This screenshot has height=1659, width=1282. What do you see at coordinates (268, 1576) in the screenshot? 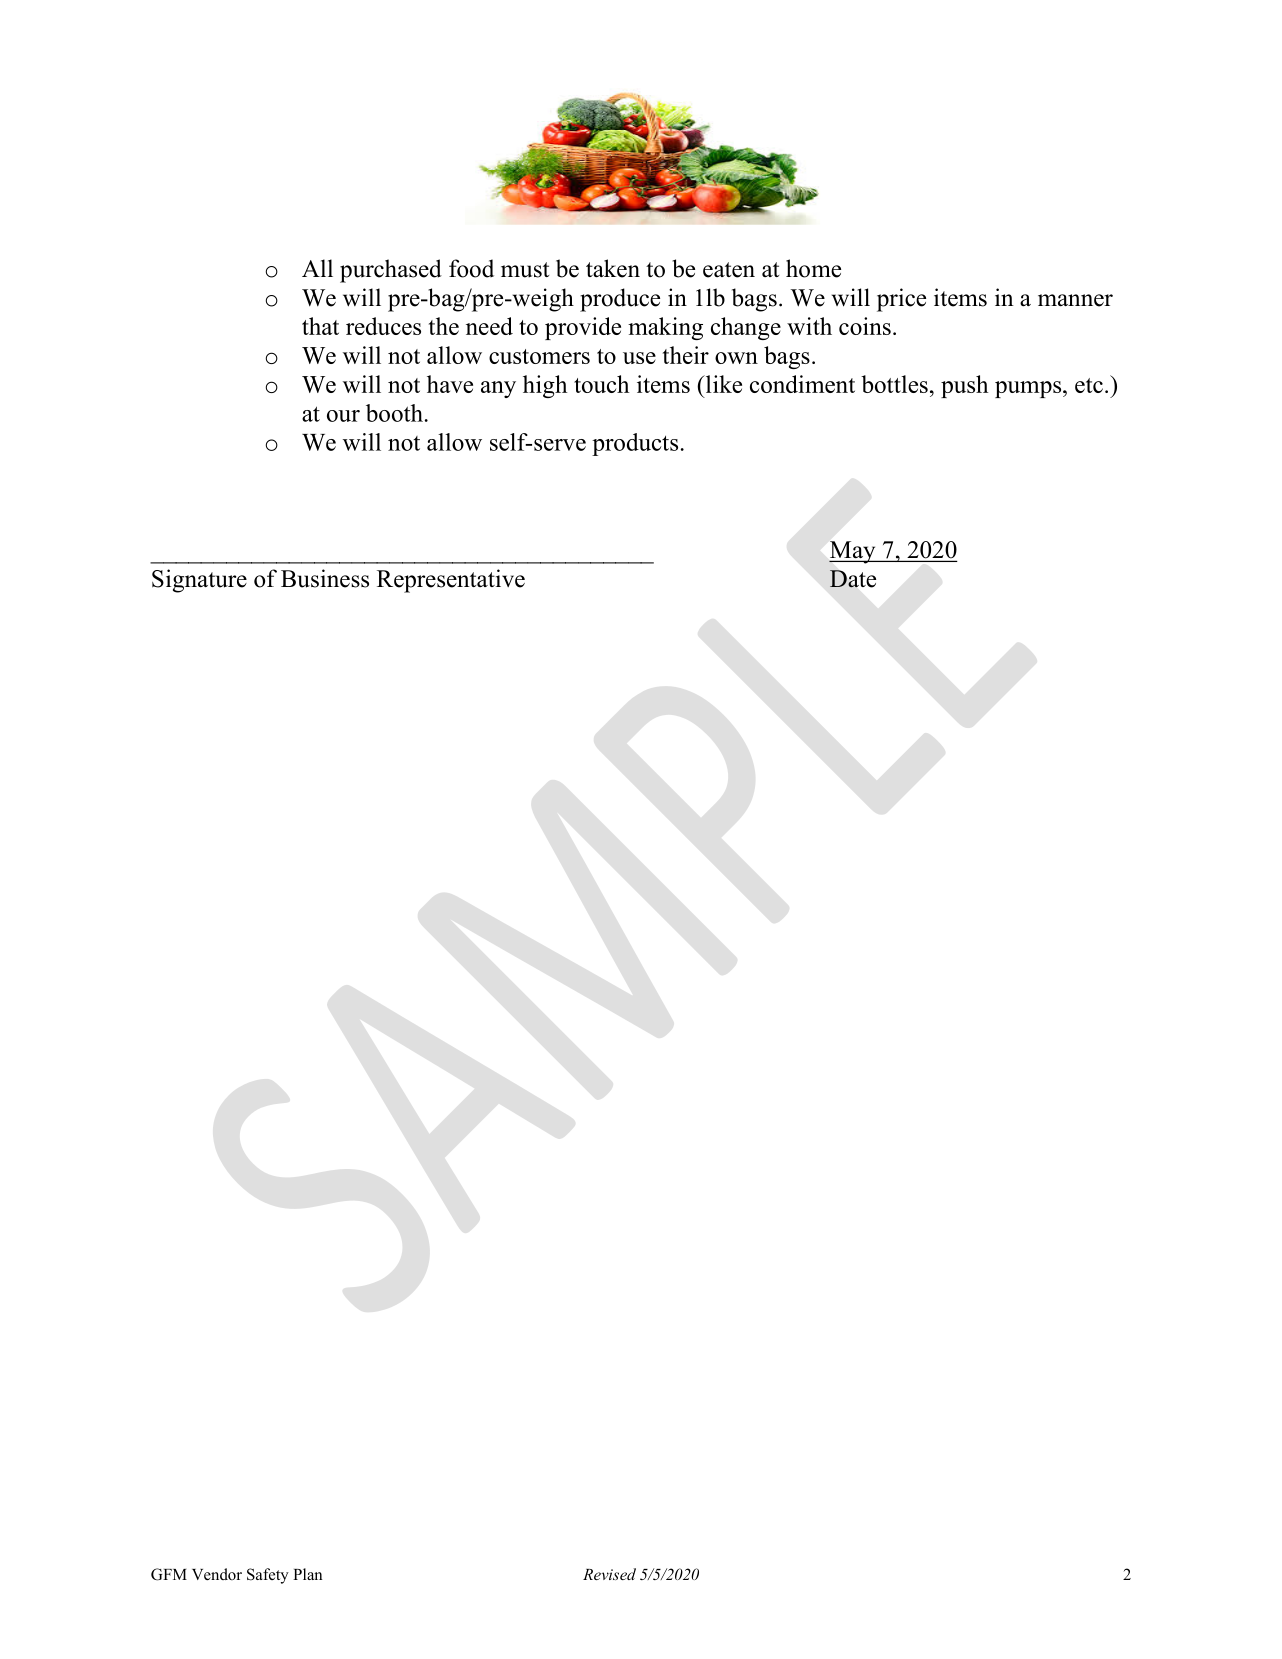
I see `Safety` at bounding box center [268, 1576].
